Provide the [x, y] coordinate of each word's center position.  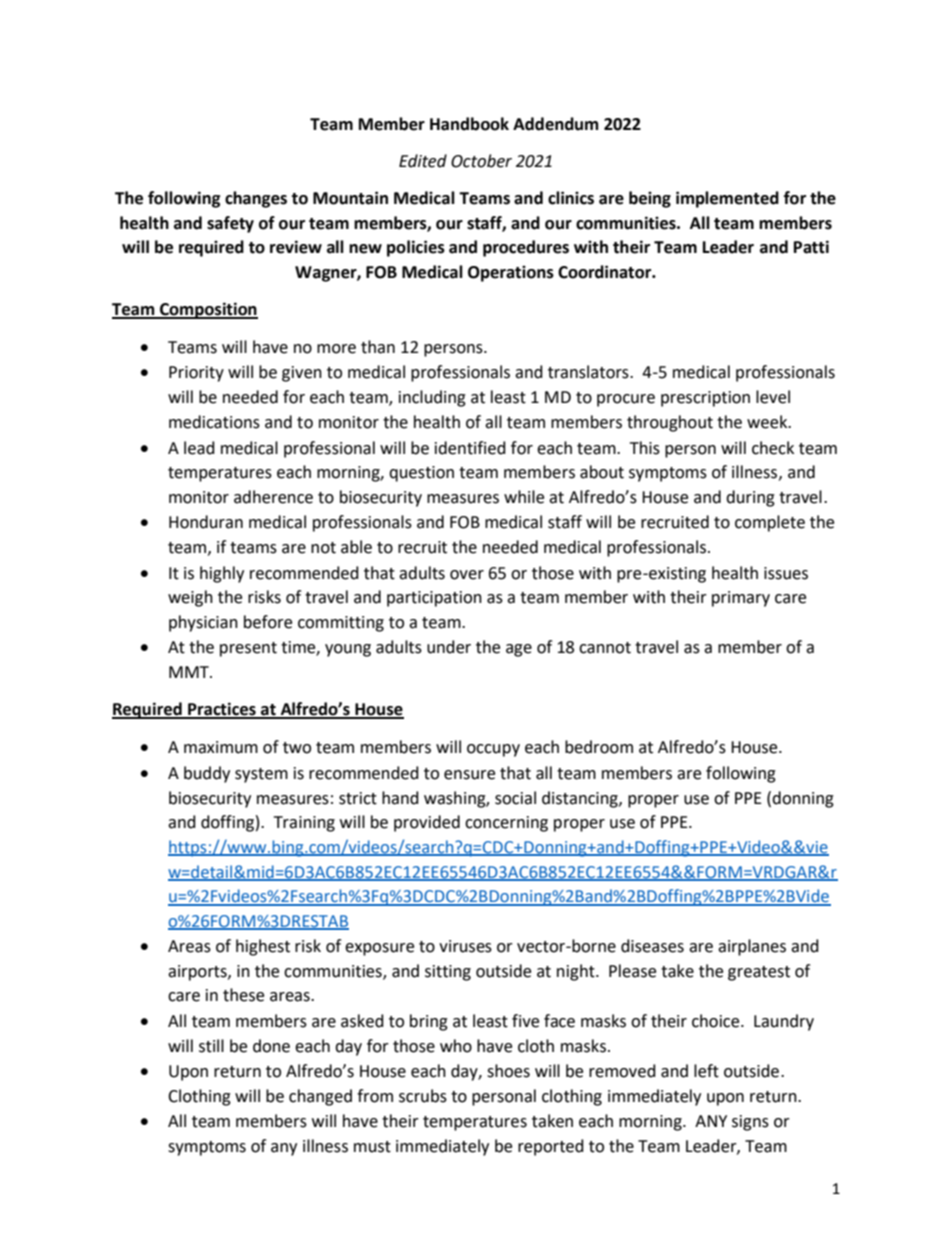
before [268, 622]
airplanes [752, 947]
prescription [705, 399]
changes [256, 199]
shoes [508, 1071]
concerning [506, 824]
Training [304, 824]
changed [320, 1097]
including [432, 398]
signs [750, 1123]
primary [741, 599]
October [481, 161]
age [519, 650]
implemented [727, 199]
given [302, 374]
